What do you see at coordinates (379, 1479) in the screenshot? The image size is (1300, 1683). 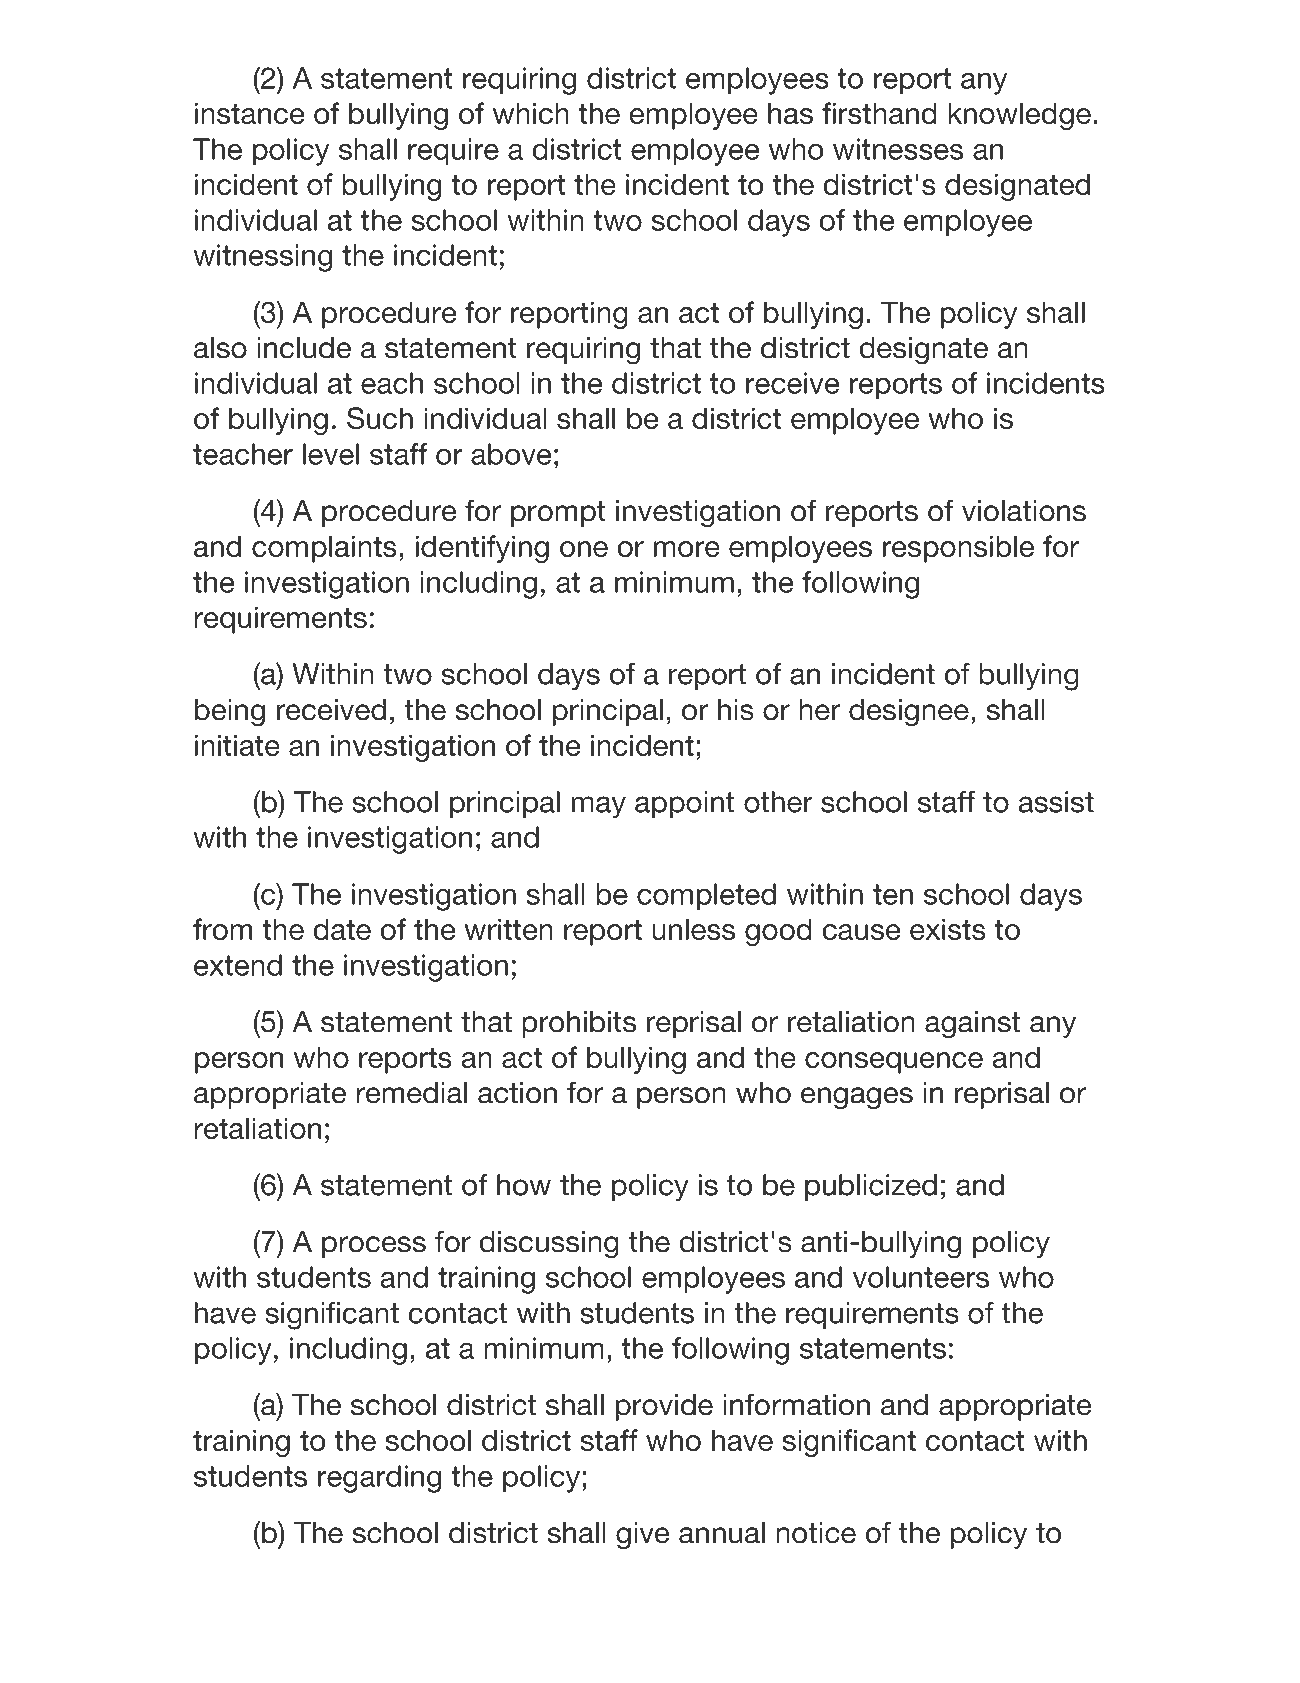 I see `regarding` at bounding box center [379, 1479].
